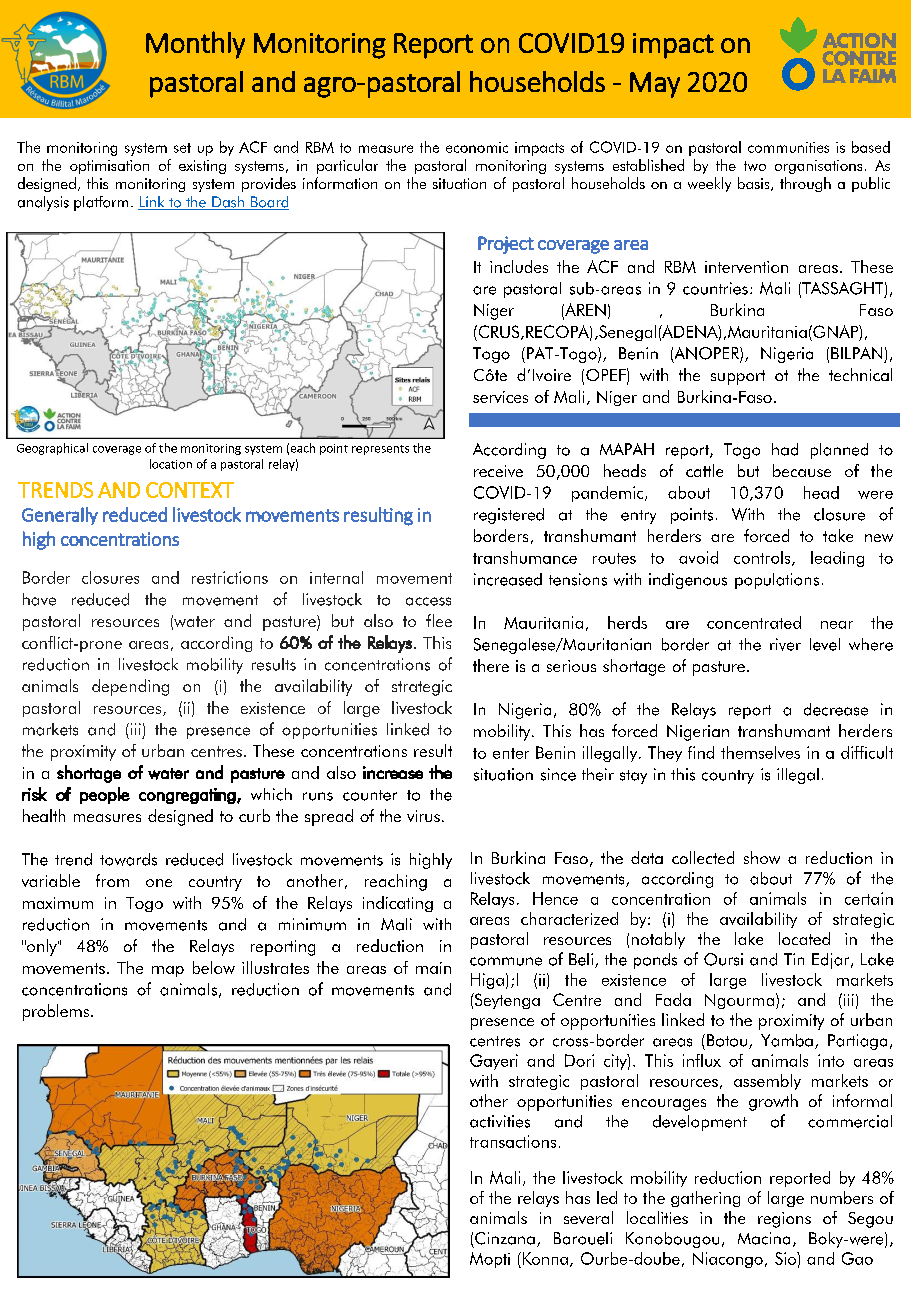  I want to click on regions, so click(784, 1220).
